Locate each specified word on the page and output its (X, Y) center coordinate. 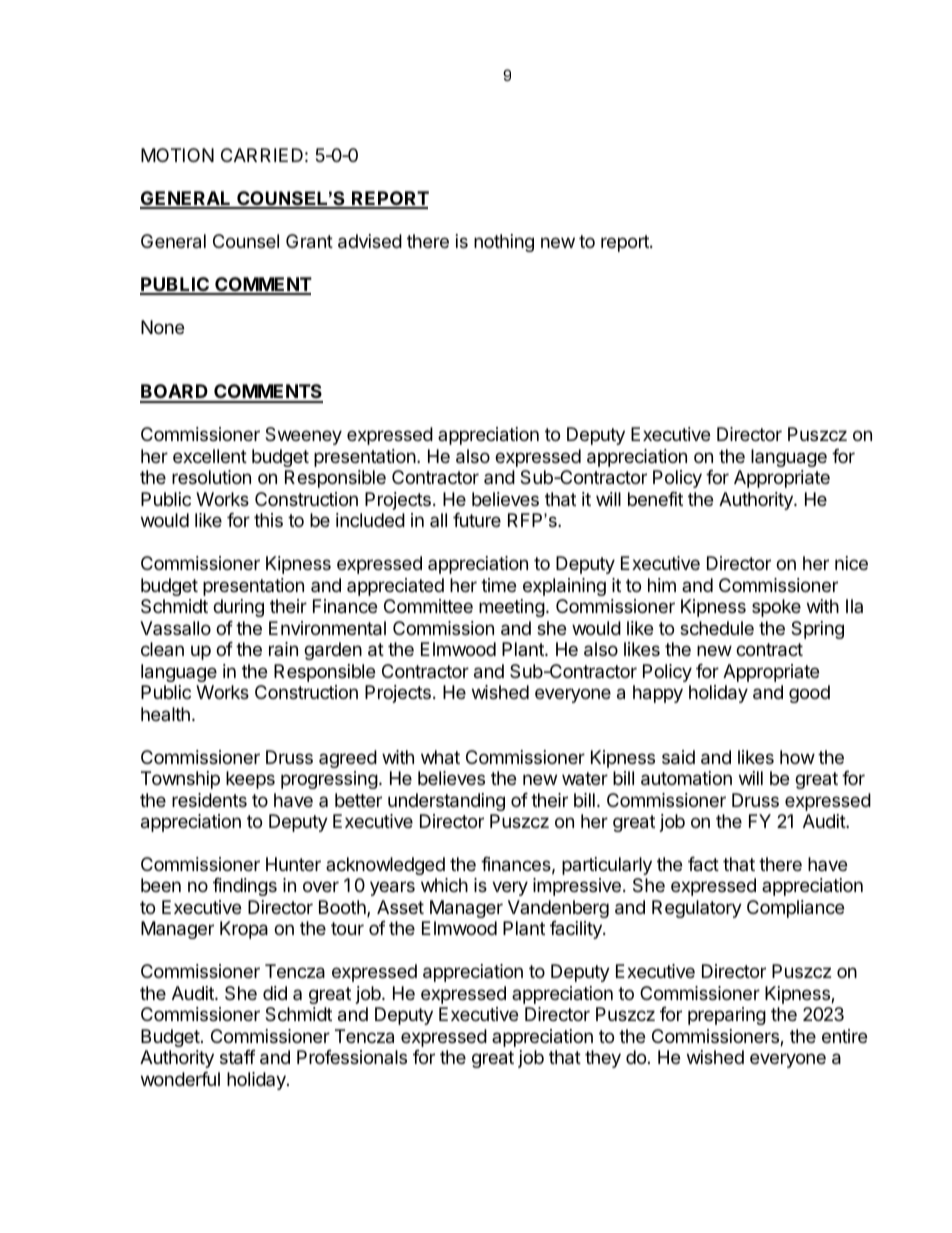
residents (209, 800)
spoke (776, 608)
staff (238, 1057)
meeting (512, 608)
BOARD (175, 393)
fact (703, 864)
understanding (446, 802)
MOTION (177, 155)
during (238, 608)
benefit (655, 499)
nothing (504, 243)
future (477, 520)
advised (370, 241)
